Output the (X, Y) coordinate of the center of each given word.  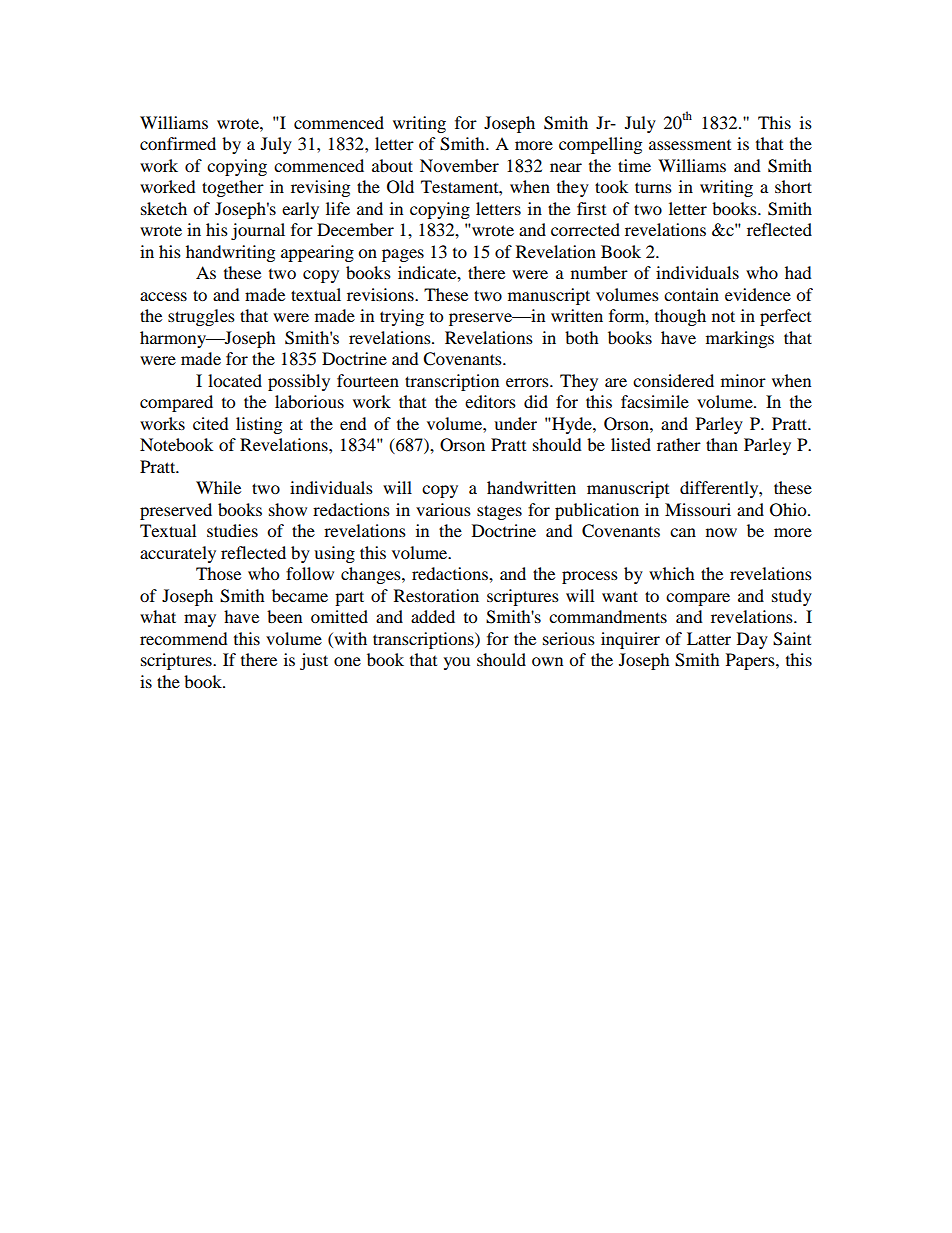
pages (403, 255)
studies (232, 530)
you (457, 663)
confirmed (178, 143)
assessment (690, 145)
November (459, 165)
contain (691, 294)
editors (490, 401)
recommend (184, 638)
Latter (709, 638)
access (163, 296)
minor (743, 380)
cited (211, 423)
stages (499, 512)
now (721, 532)
